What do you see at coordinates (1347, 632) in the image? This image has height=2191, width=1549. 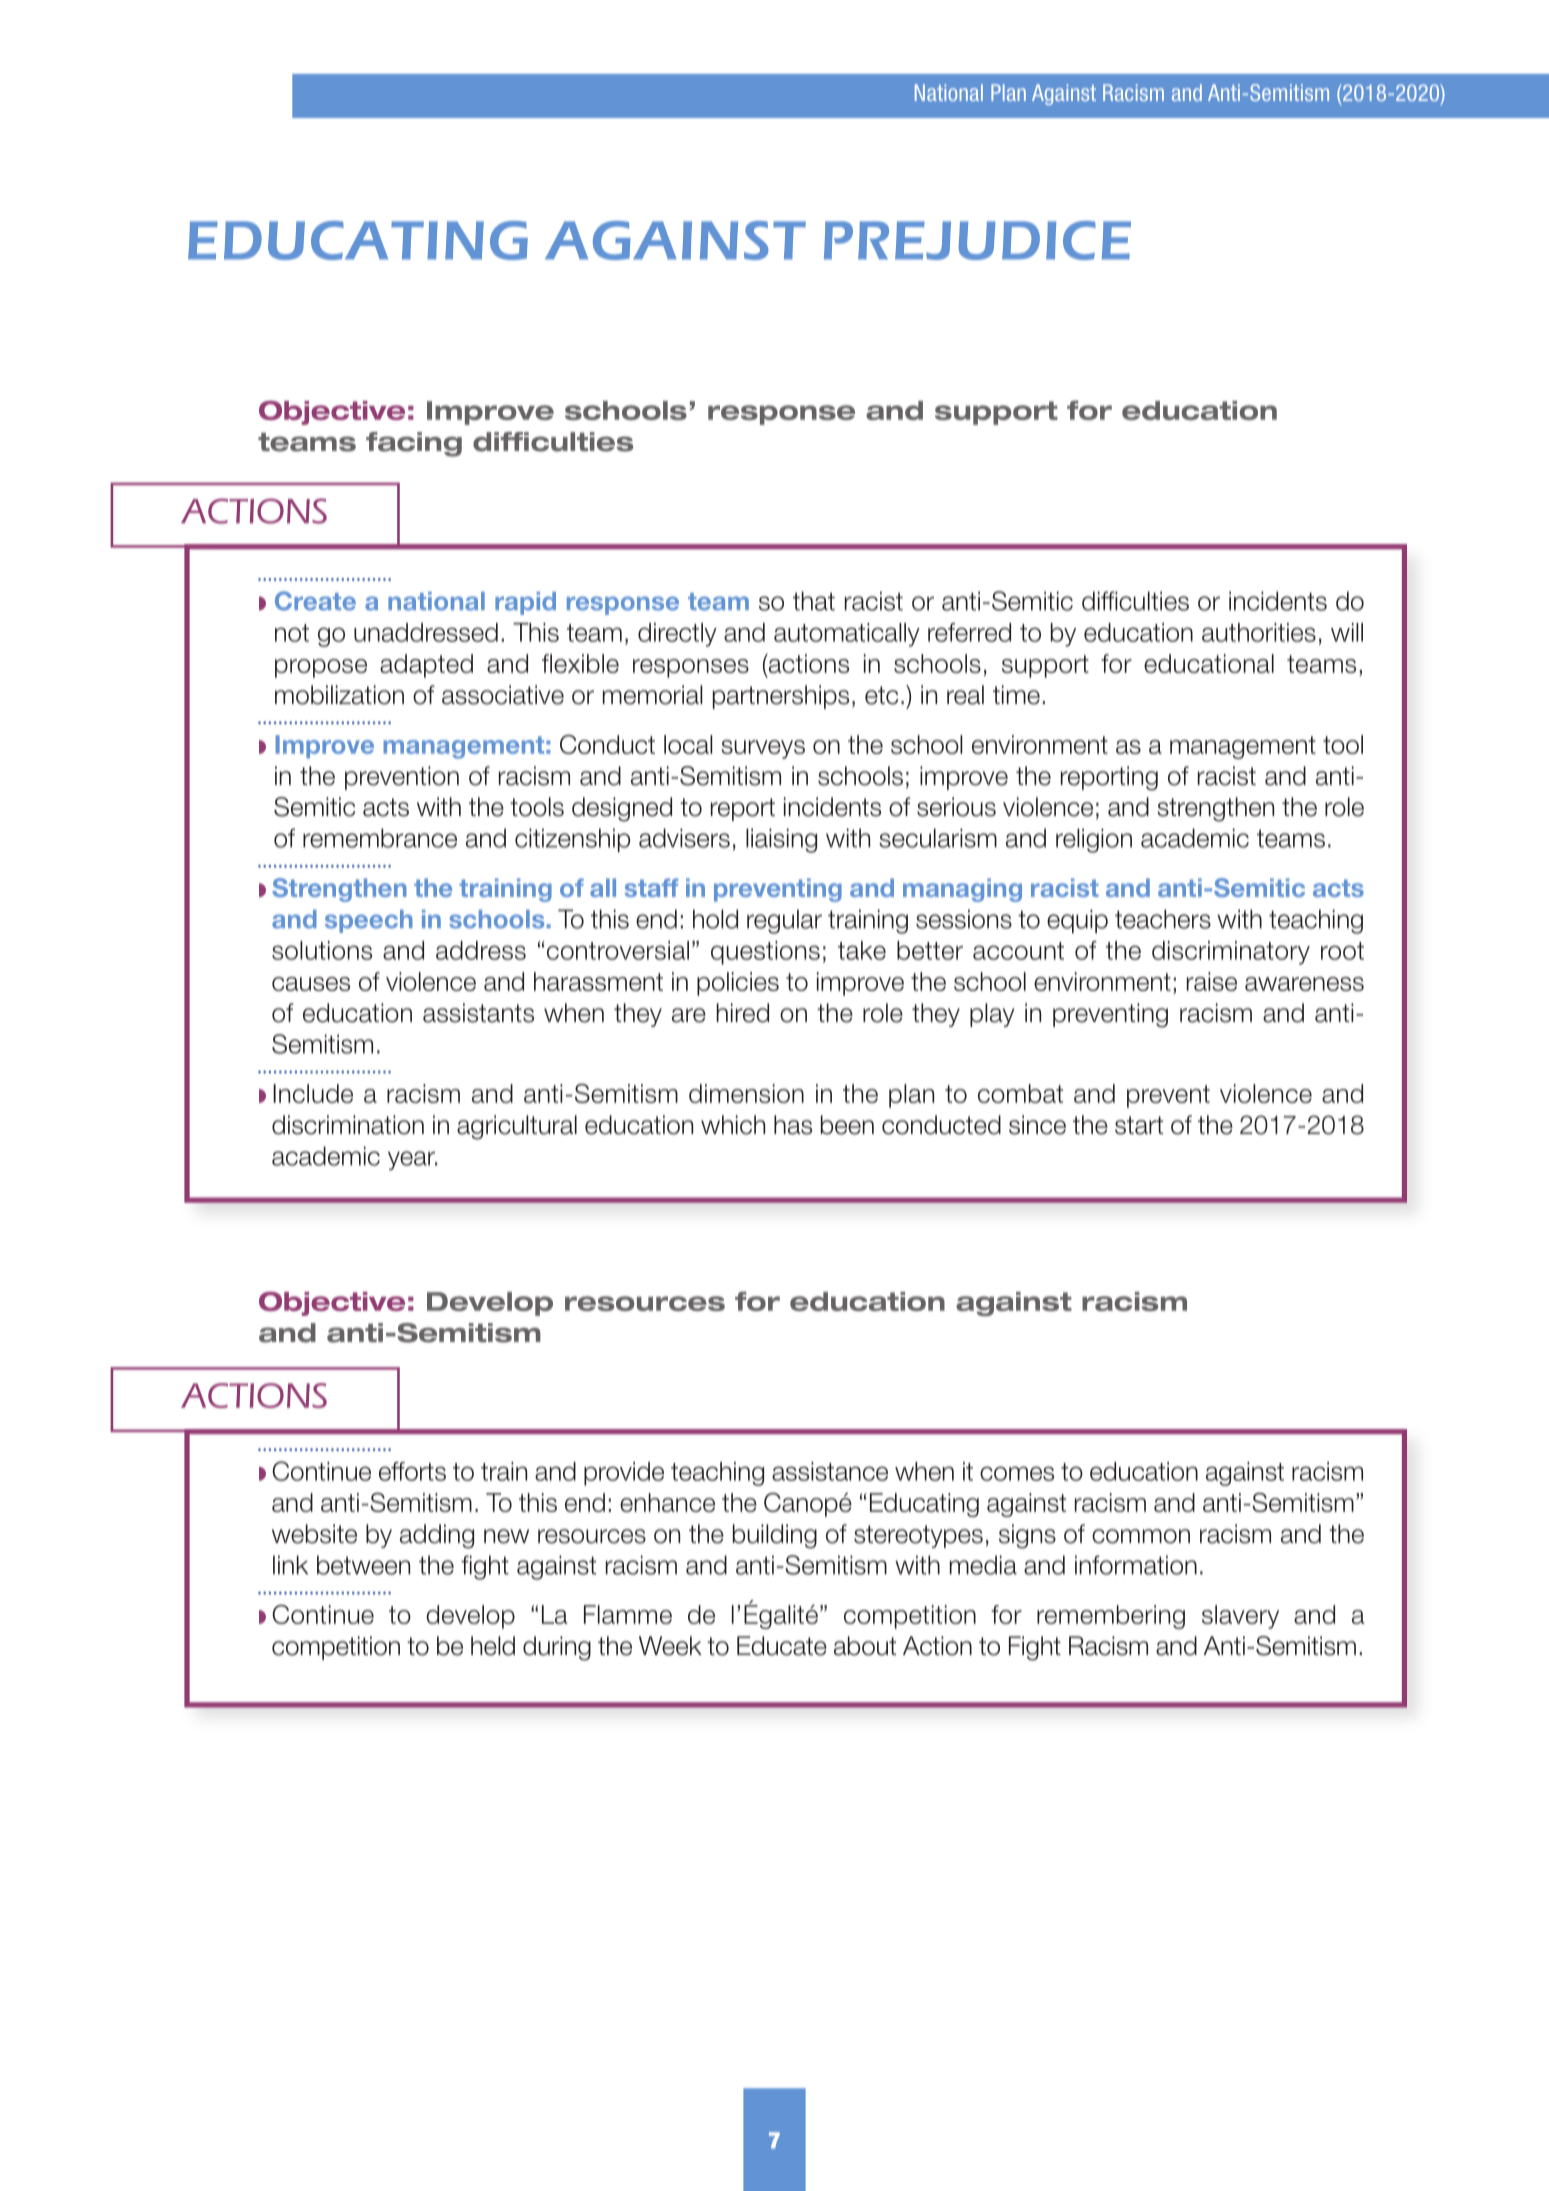 I see `will` at bounding box center [1347, 632].
